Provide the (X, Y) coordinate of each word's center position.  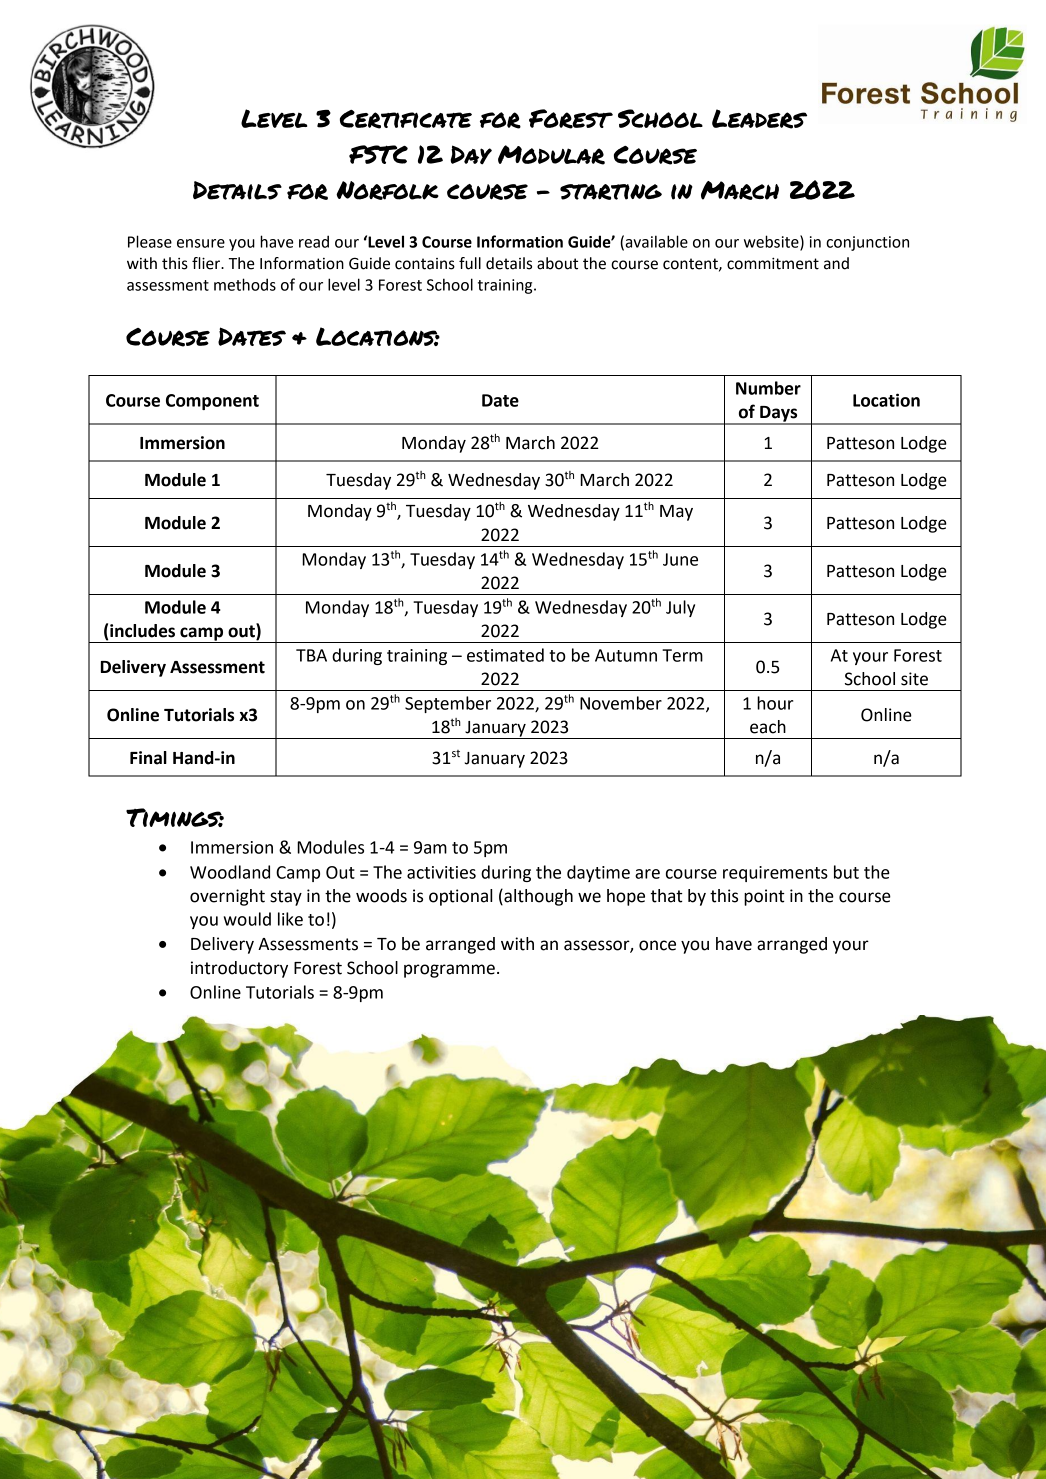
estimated (505, 655)
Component (212, 402)
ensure (201, 243)
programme (449, 971)
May (676, 513)
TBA (311, 655)
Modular (551, 155)
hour (775, 703)
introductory (239, 969)
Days (779, 415)
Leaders (759, 119)
